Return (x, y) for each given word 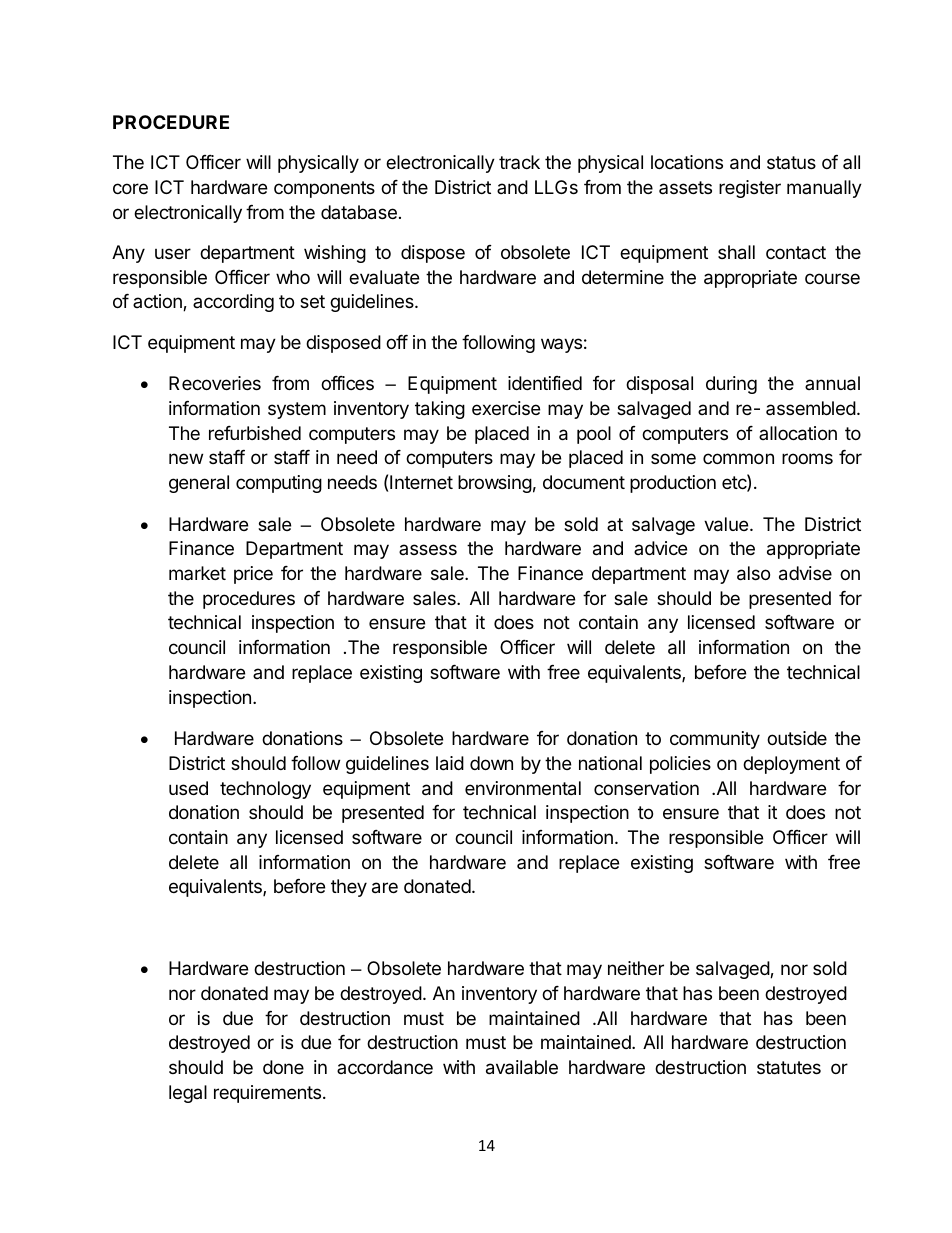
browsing (495, 484)
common (738, 458)
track (519, 162)
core (130, 188)
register (750, 189)
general (199, 484)
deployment (791, 765)
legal (188, 1094)
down (491, 763)
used (188, 788)
